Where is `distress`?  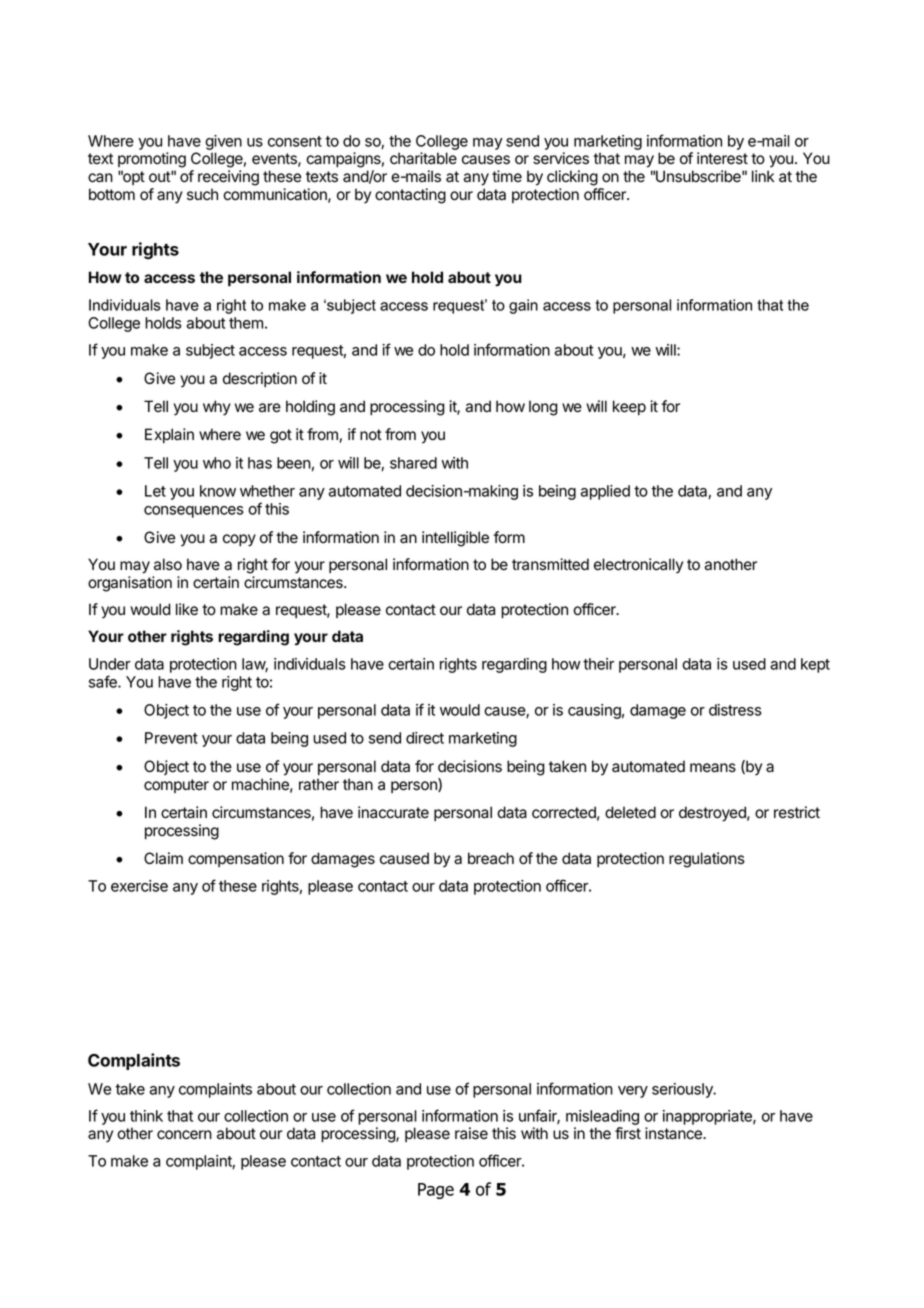
distress is located at coordinates (735, 710).
